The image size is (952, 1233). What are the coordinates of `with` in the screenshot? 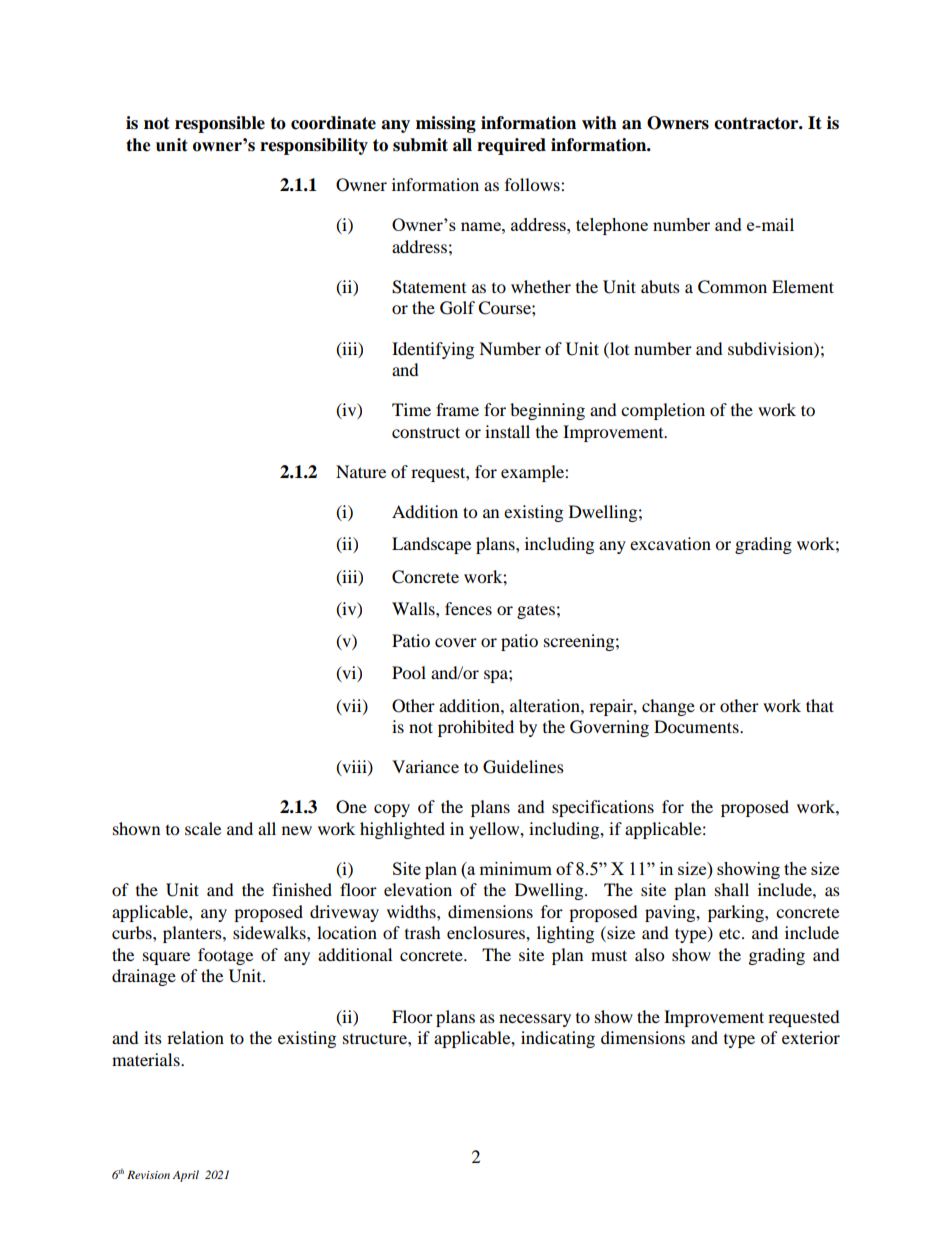 It's located at (599, 123).
